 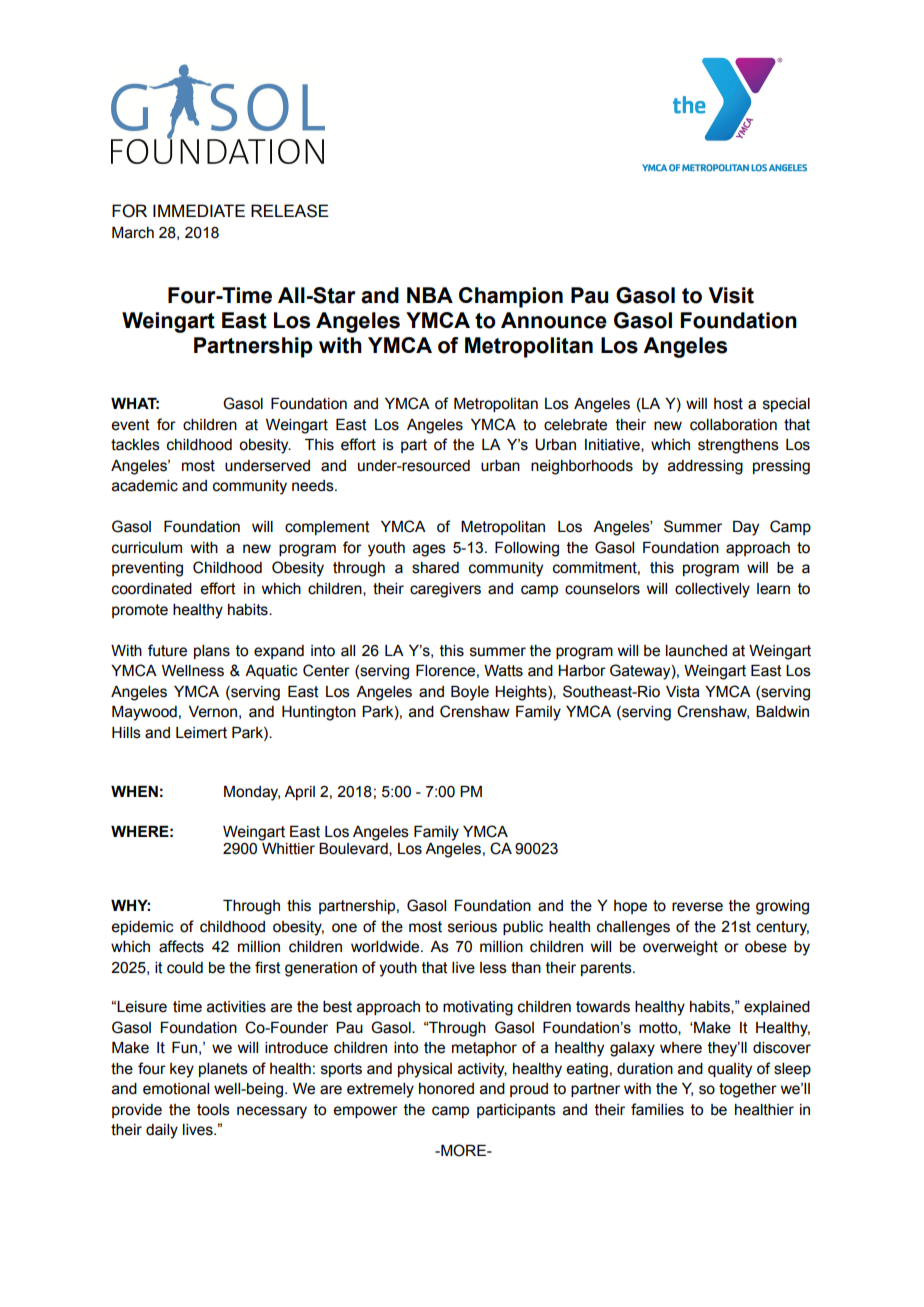 I want to click on caregivers, so click(x=445, y=590).
